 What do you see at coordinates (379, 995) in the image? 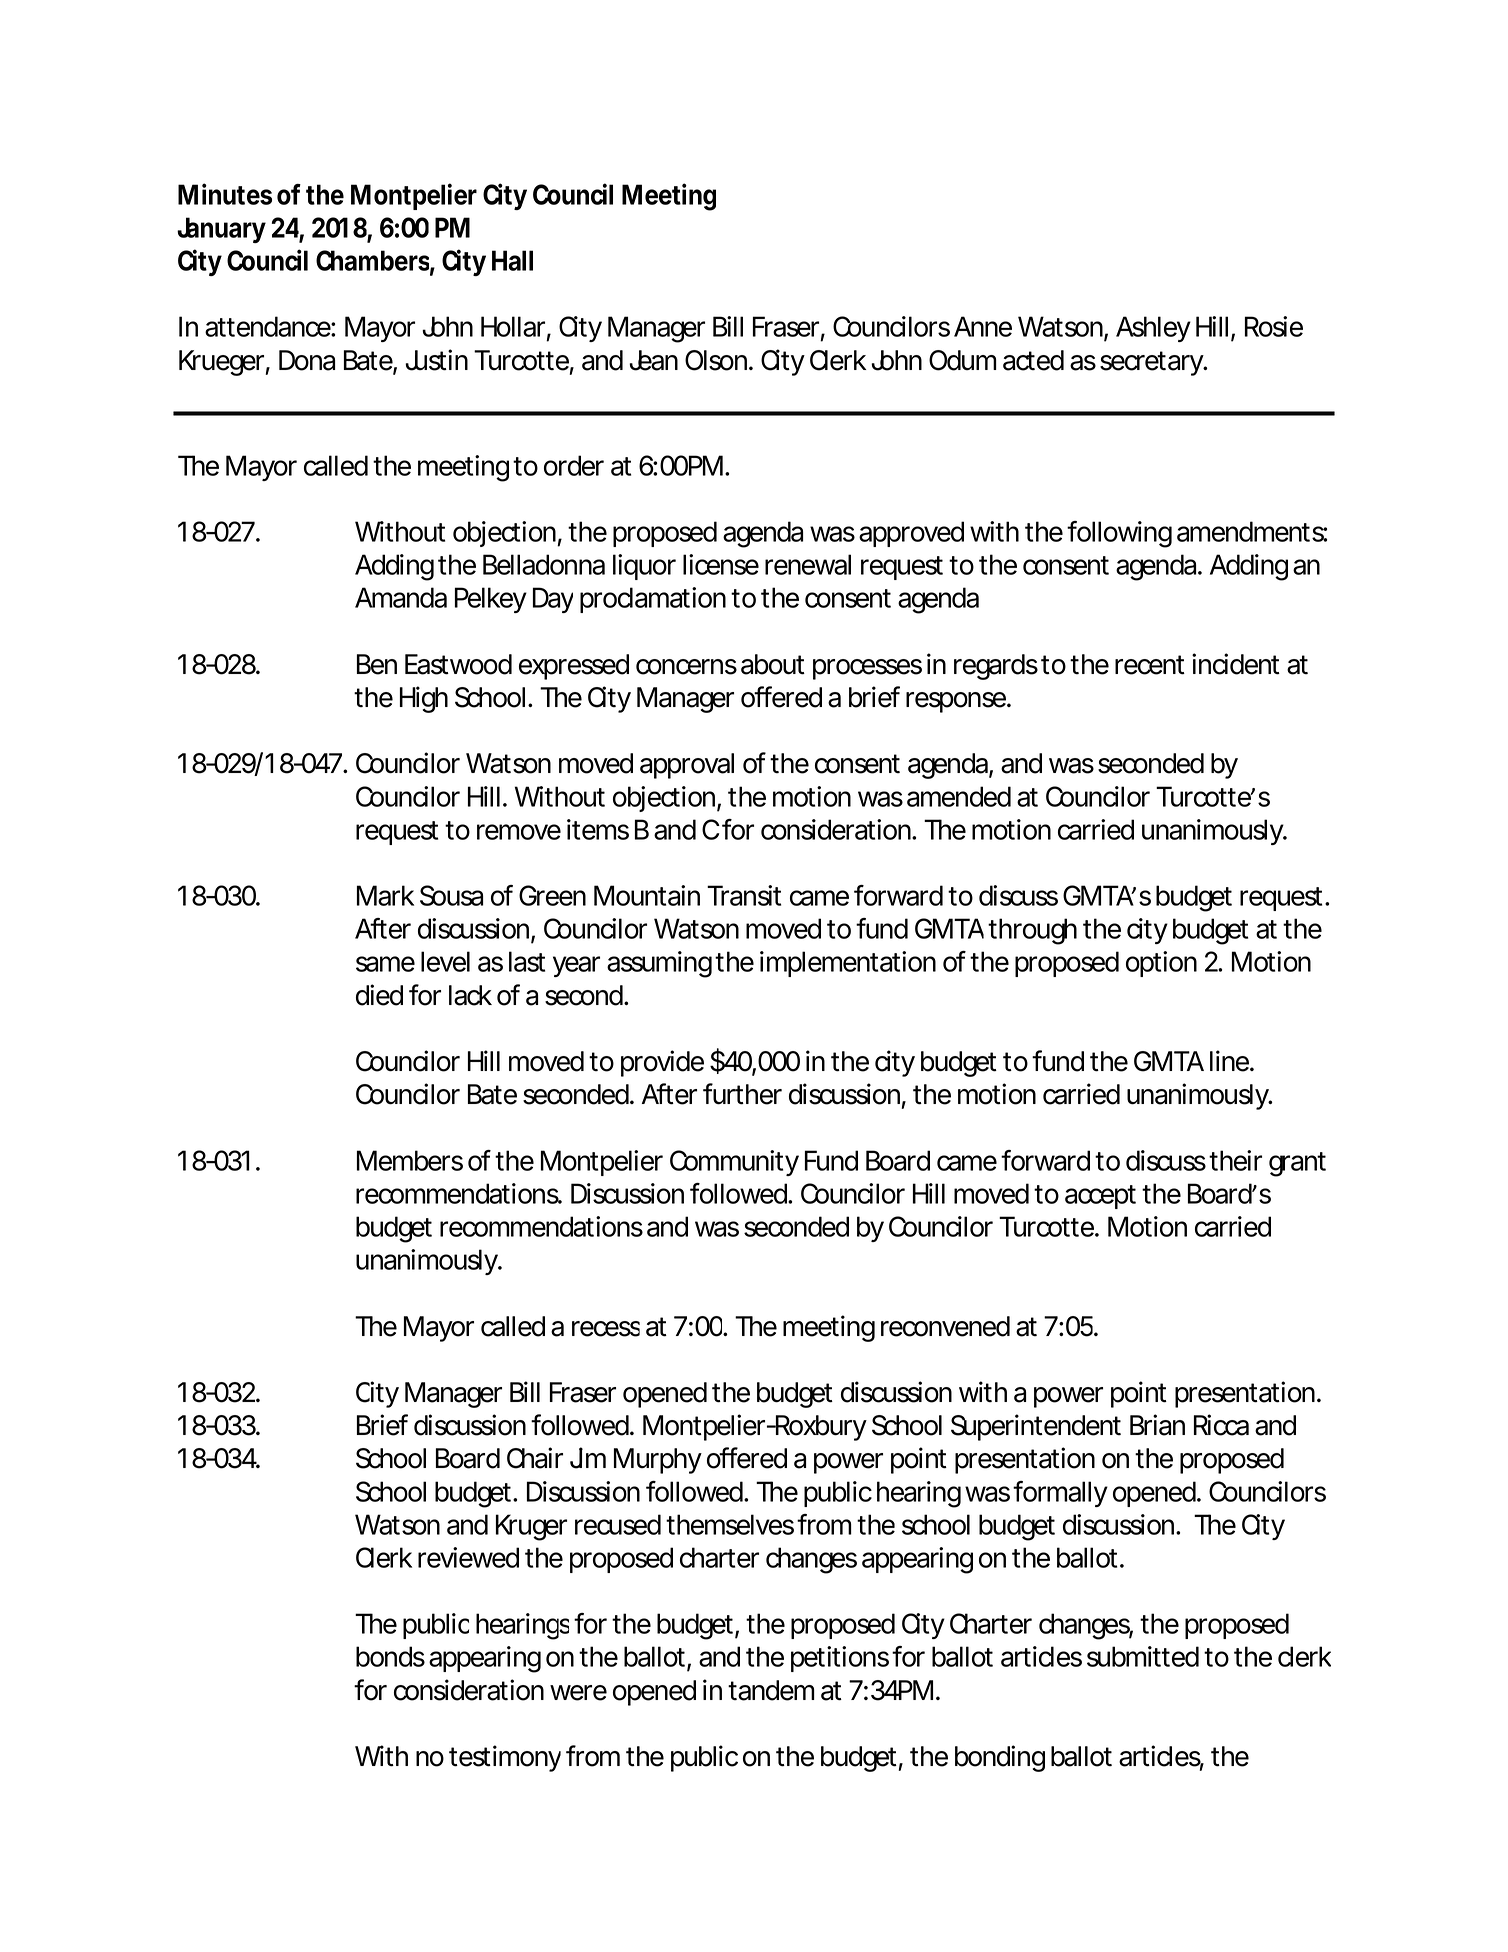
I see `died` at bounding box center [379, 995].
